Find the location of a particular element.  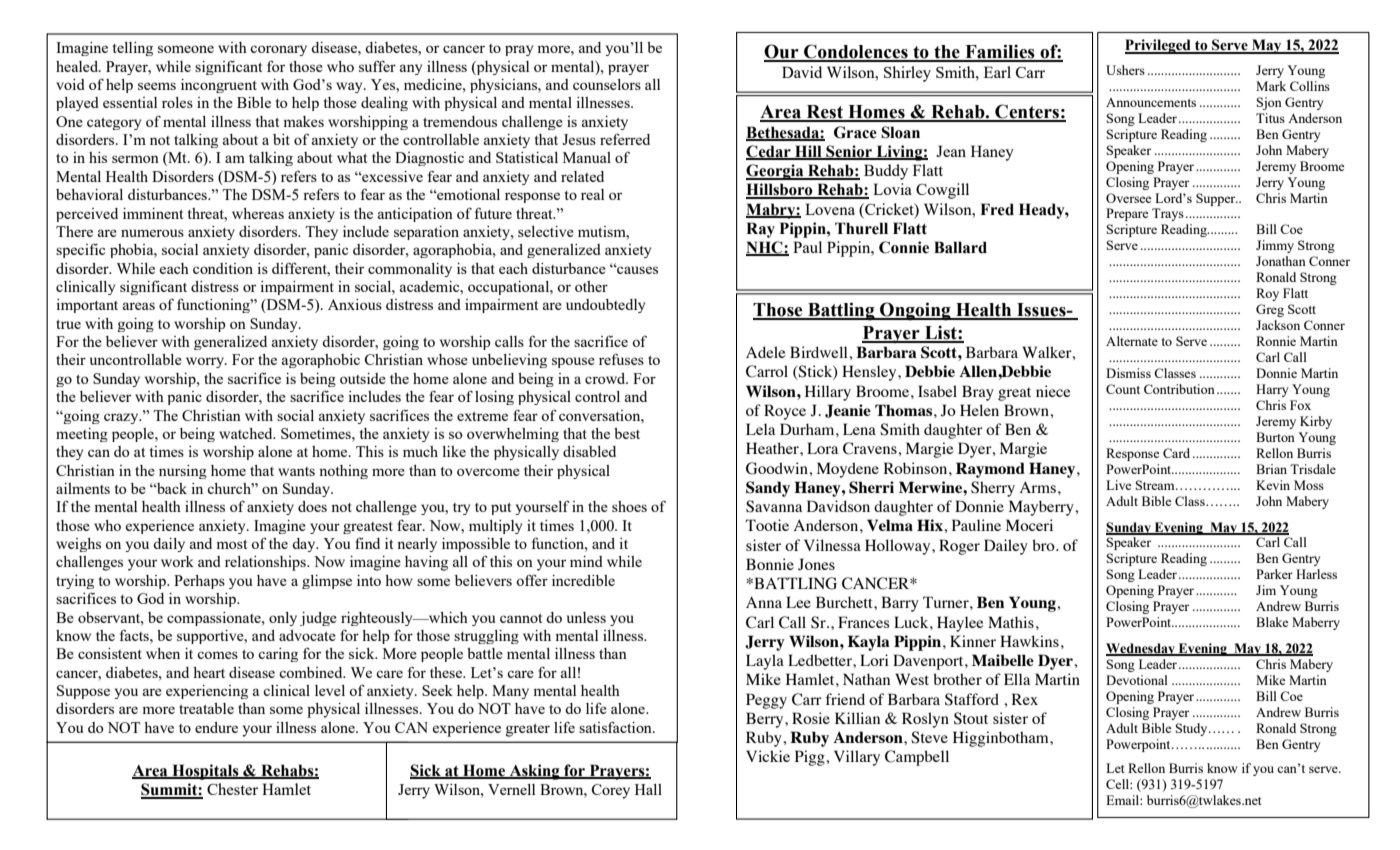

Higginbotham is located at coordinates (1002, 739).
